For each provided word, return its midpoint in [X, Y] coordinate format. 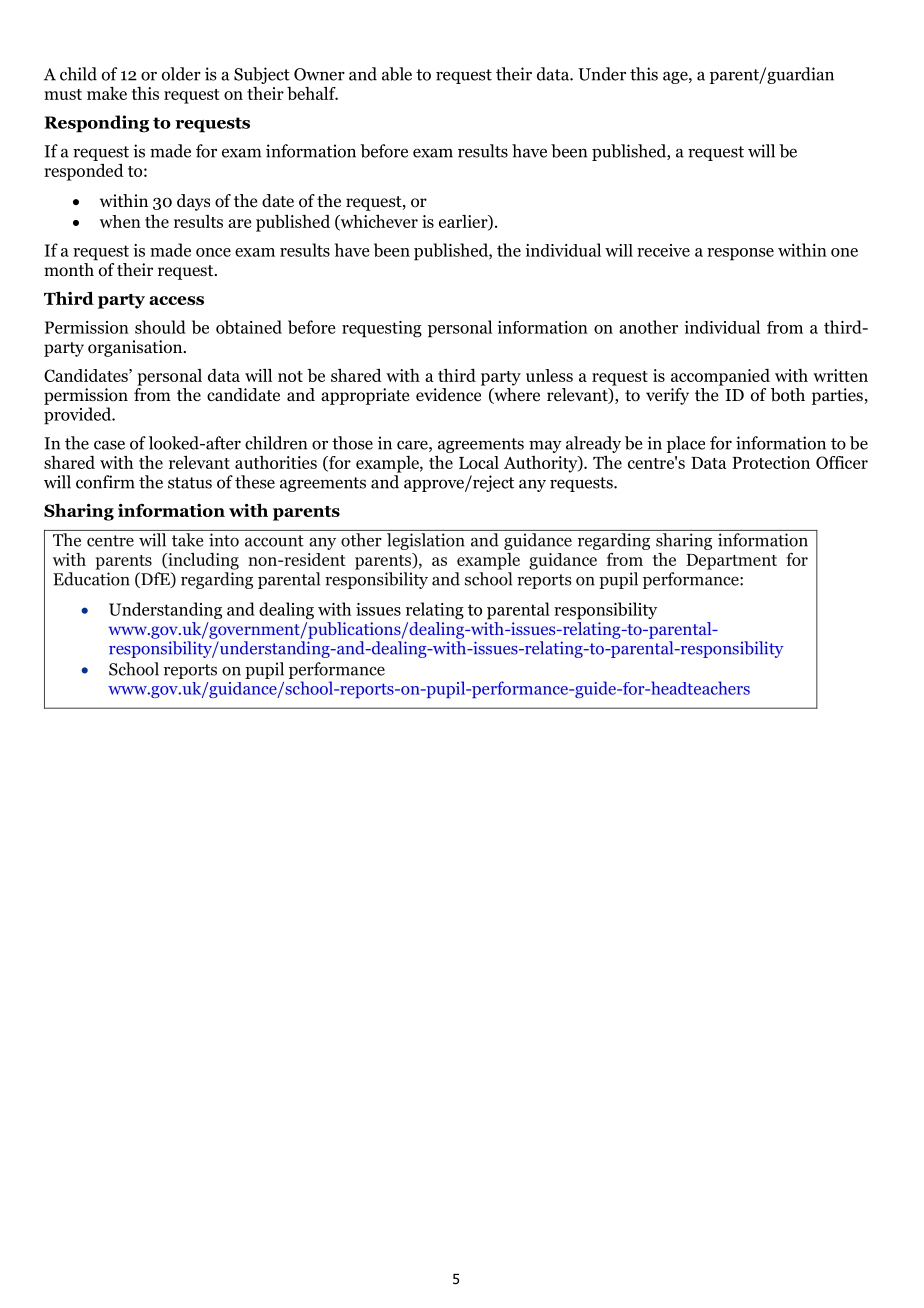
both [788, 395]
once [213, 252]
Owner [319, 74]
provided [79, 416]
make [107, 93]
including [202, 561]
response [740, 254]
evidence [448, 395]
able [397, 74]
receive [663, 250]
